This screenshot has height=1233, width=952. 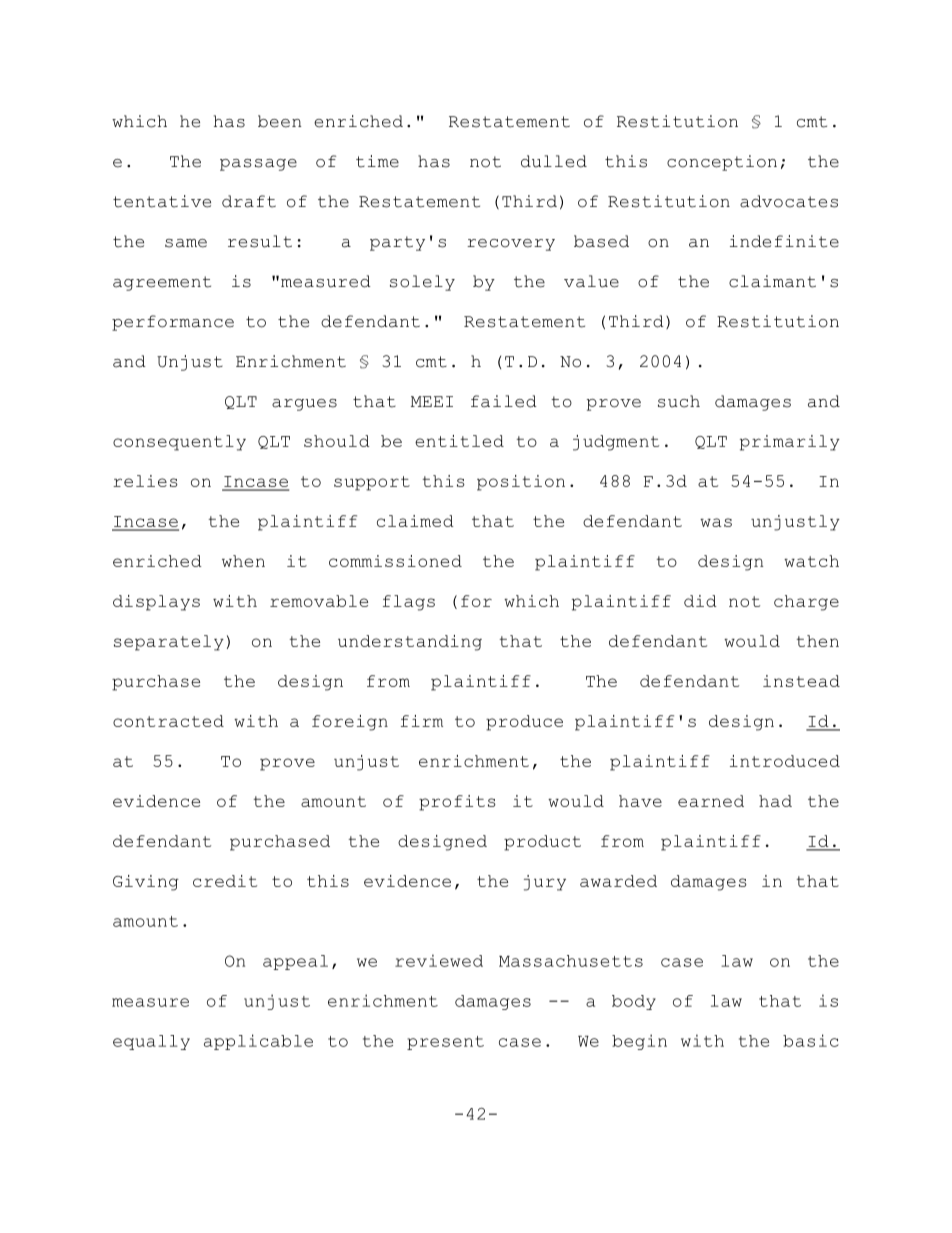 What do you see at coordinates (258, 1042) in the screenshot?
I see `applicable` at bounding box center [258, 1042].
